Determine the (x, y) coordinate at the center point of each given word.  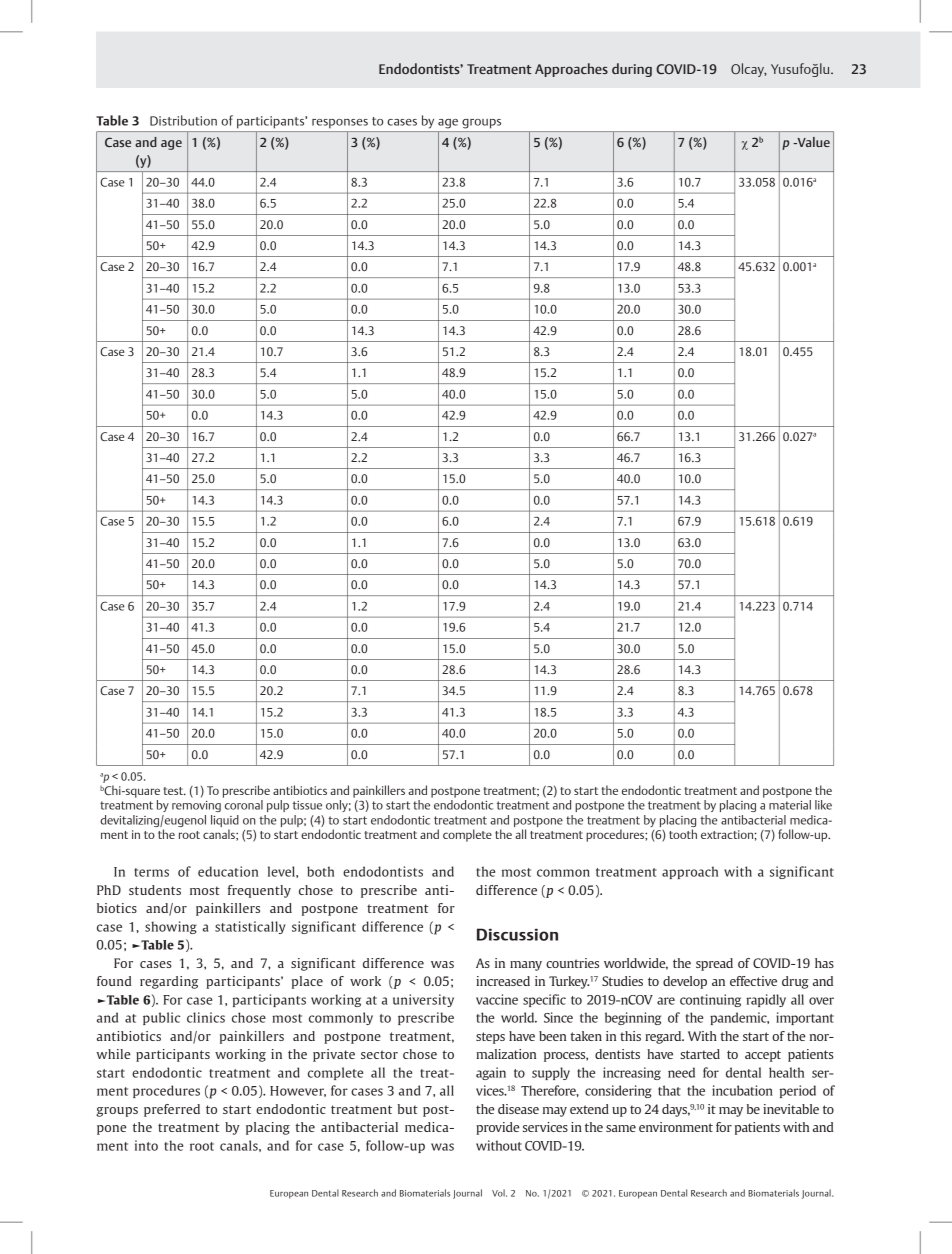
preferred (172, 1110)
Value (812, 142)
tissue (307, 805)
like (823, 805)
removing (196, 806)
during (632, 70)
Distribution (183, 120)
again (491, 1073)
